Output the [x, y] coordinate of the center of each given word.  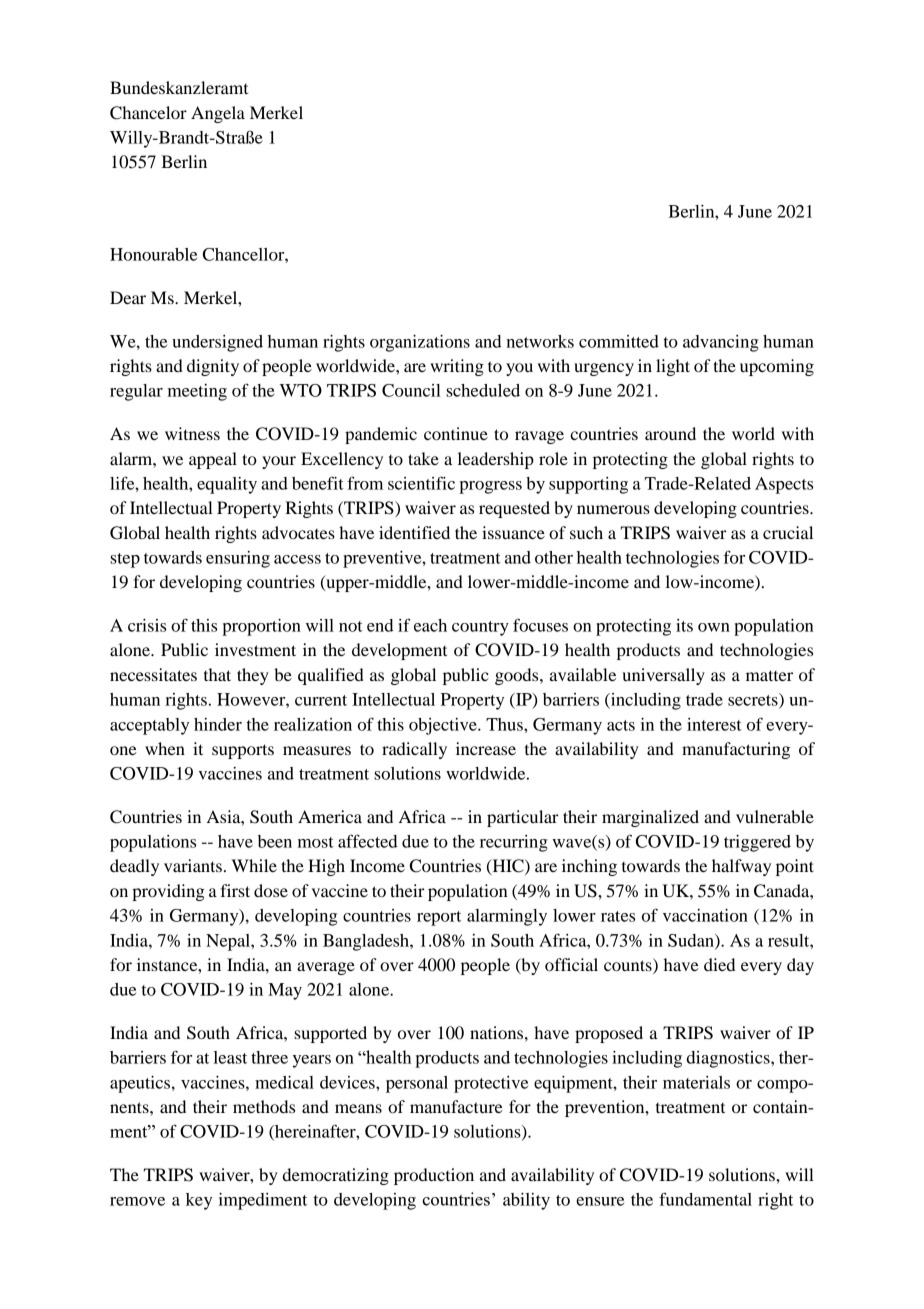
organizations [420, 343]
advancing [721, 343]
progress [490, 487]
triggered [757, 843]
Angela [218, 114]
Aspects [784, 485]
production [434, 1176]
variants [193, 865]
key [199, 1201]
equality [227, 485]
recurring [514, 843]
